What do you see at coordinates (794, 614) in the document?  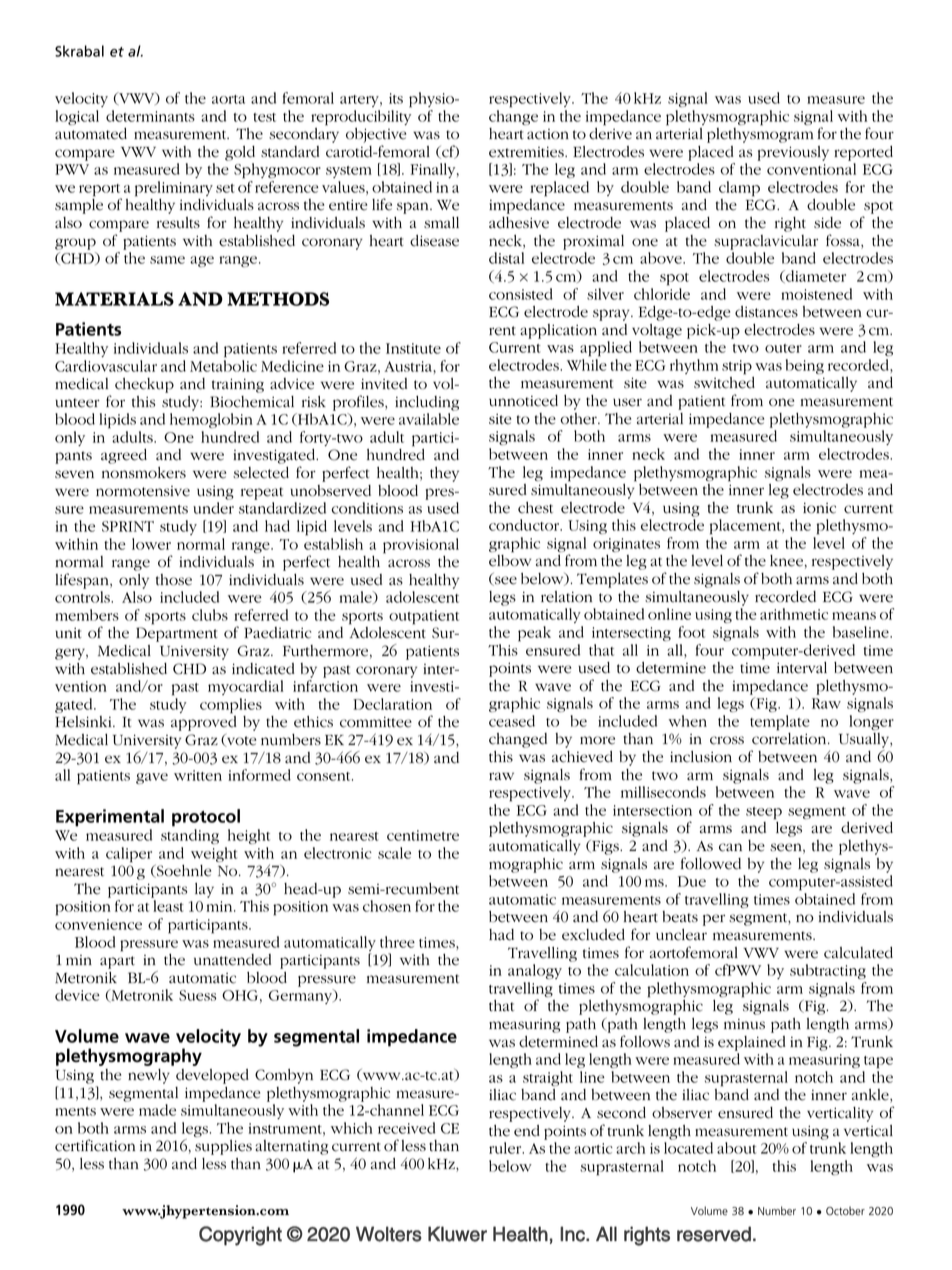 I see `arithmetic` at bounding box center [794, 614].
